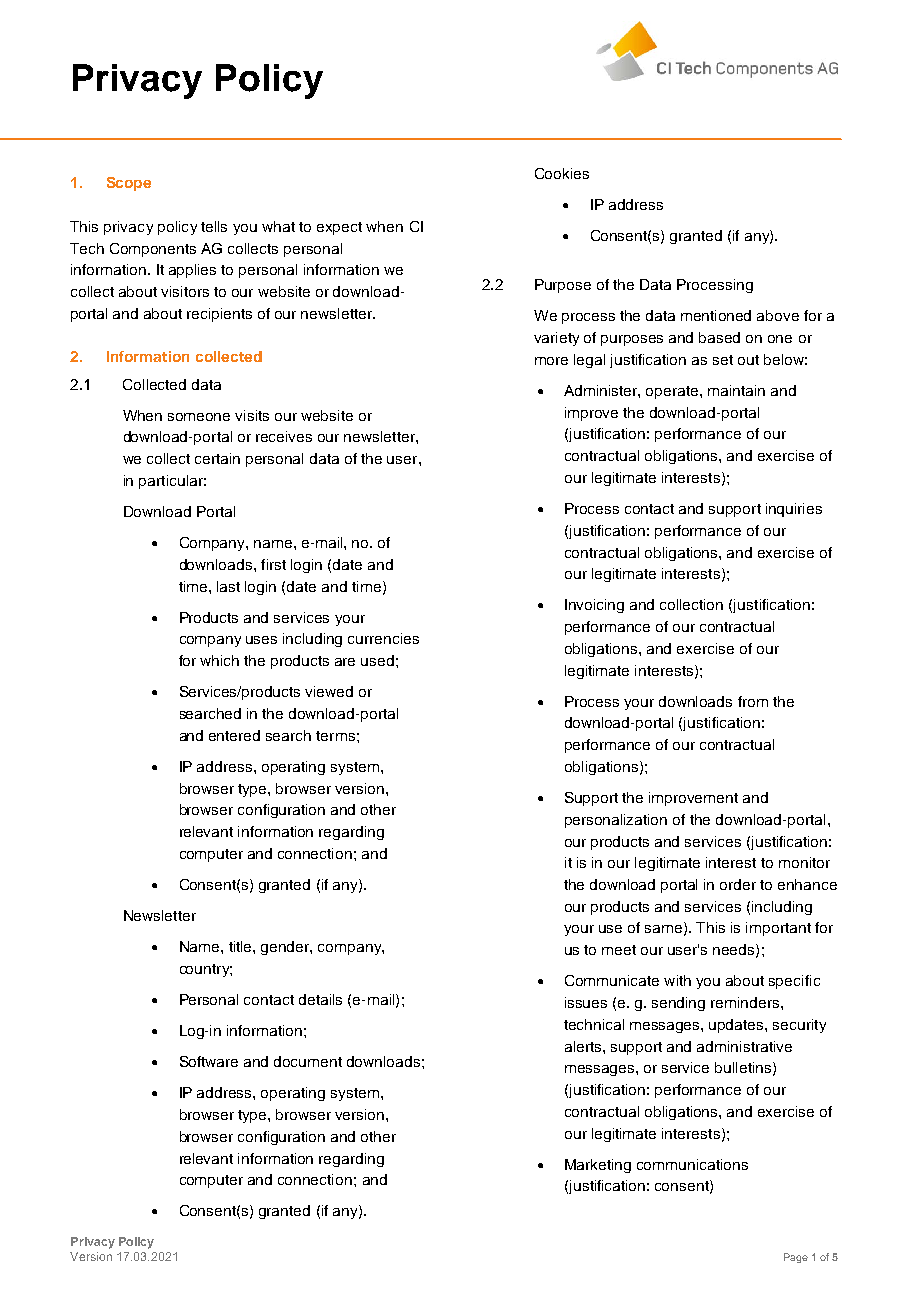 This screenshot has width=924, height=1308. I want to click on Cookies, so click(562, 173).
